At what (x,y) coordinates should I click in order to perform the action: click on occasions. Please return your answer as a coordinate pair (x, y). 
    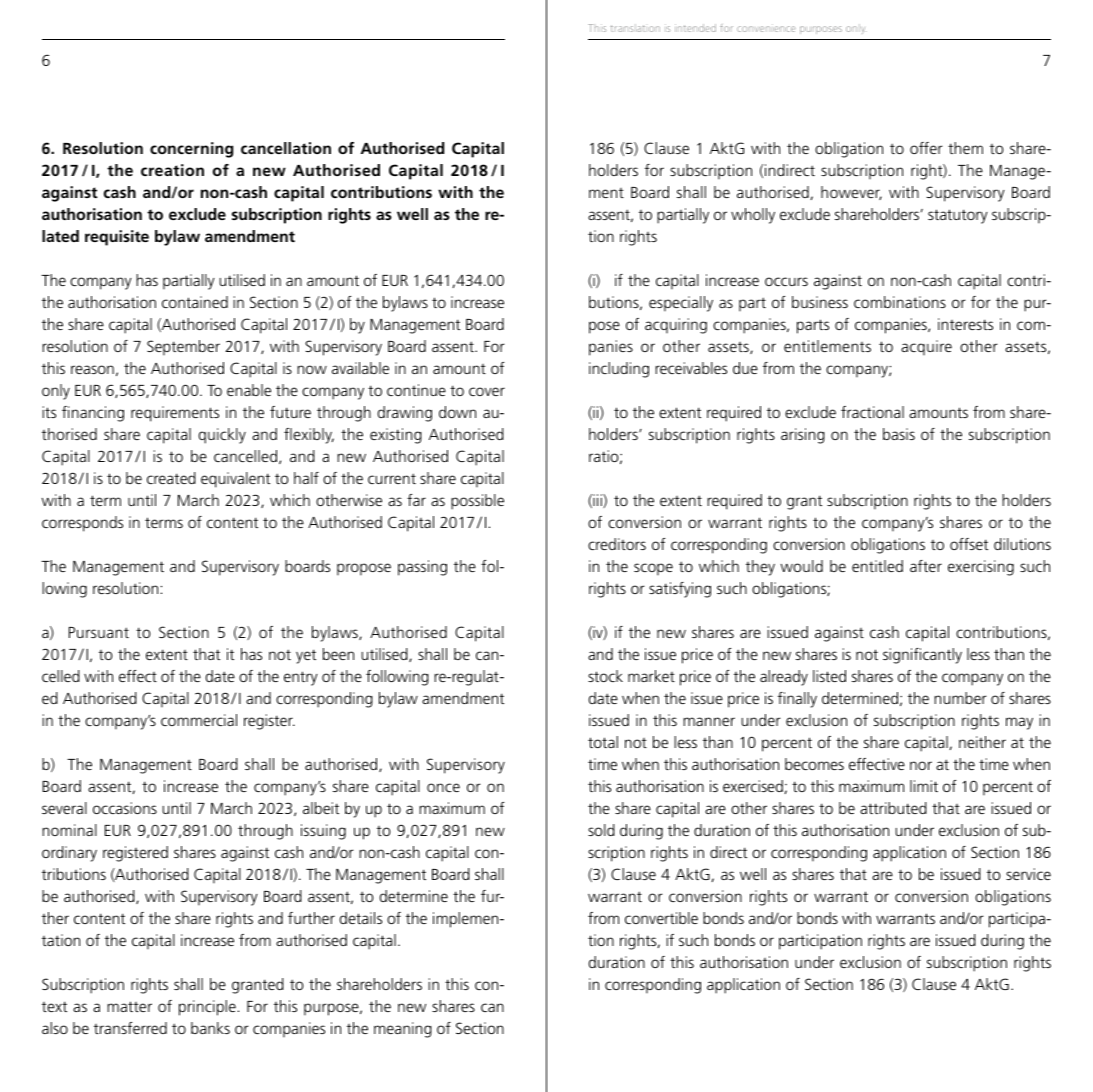
    Looking at the image, I should click on (125, 808).
